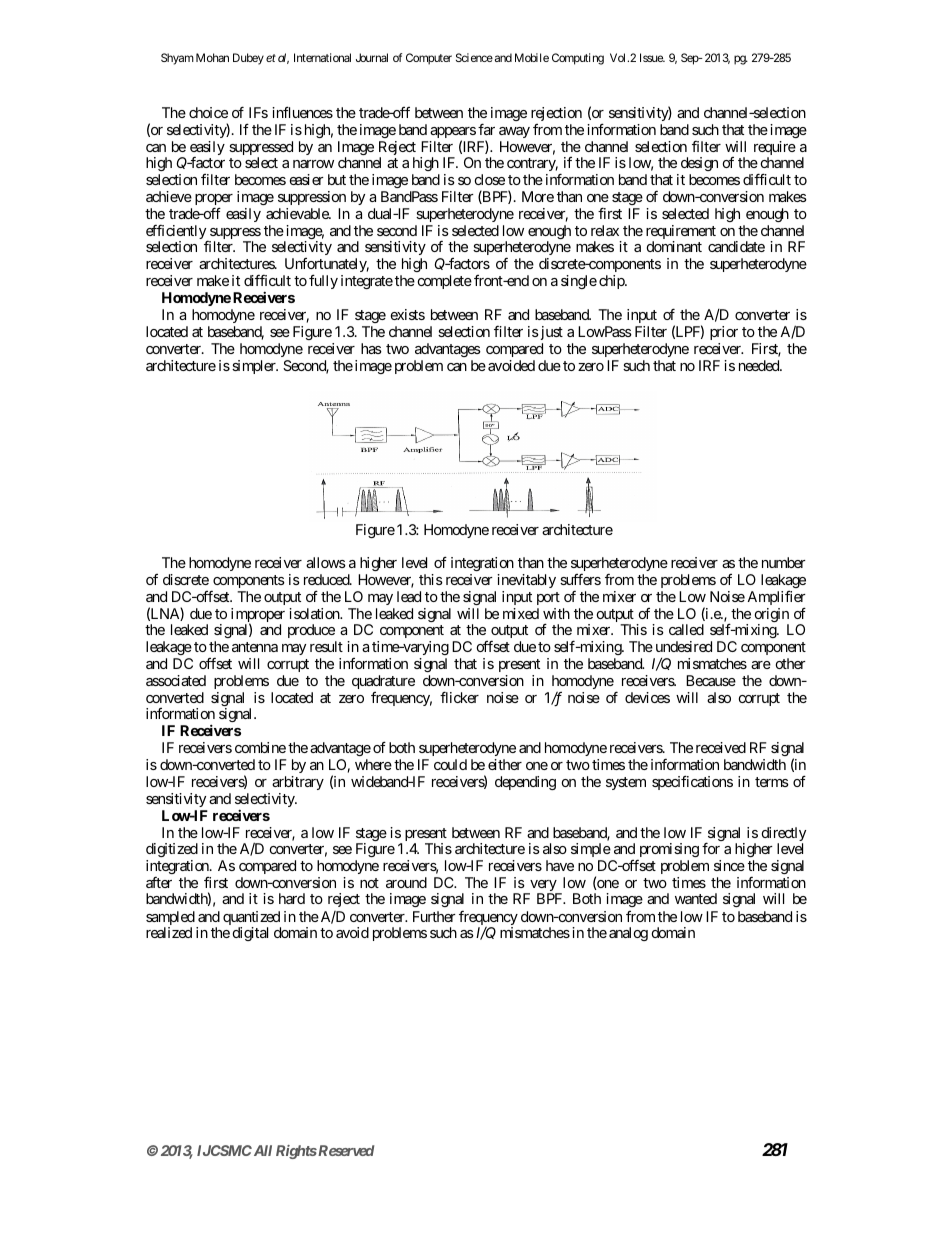  I want to click on just, so click(550, 333).
